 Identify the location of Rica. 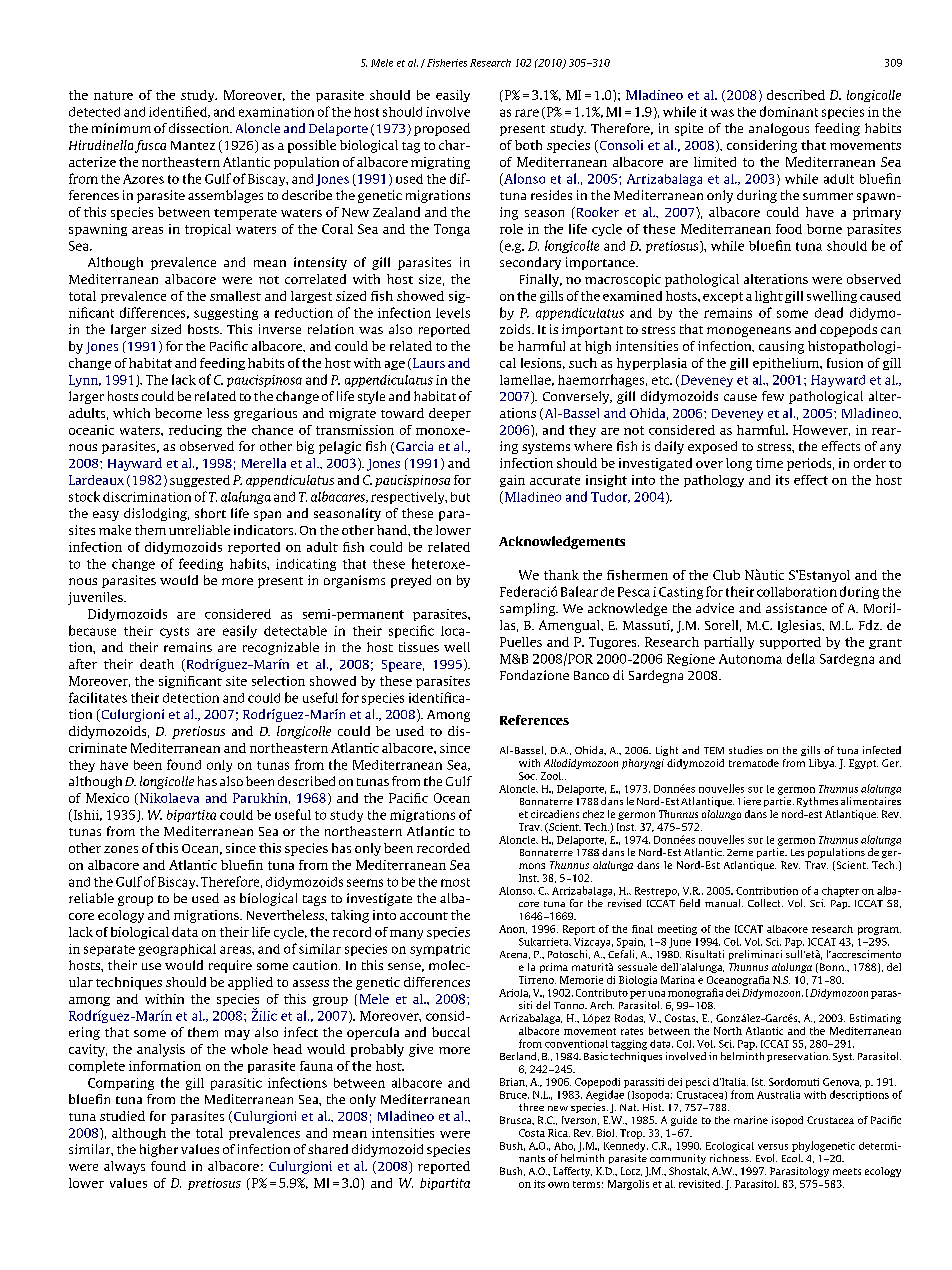
(559, 1133).
